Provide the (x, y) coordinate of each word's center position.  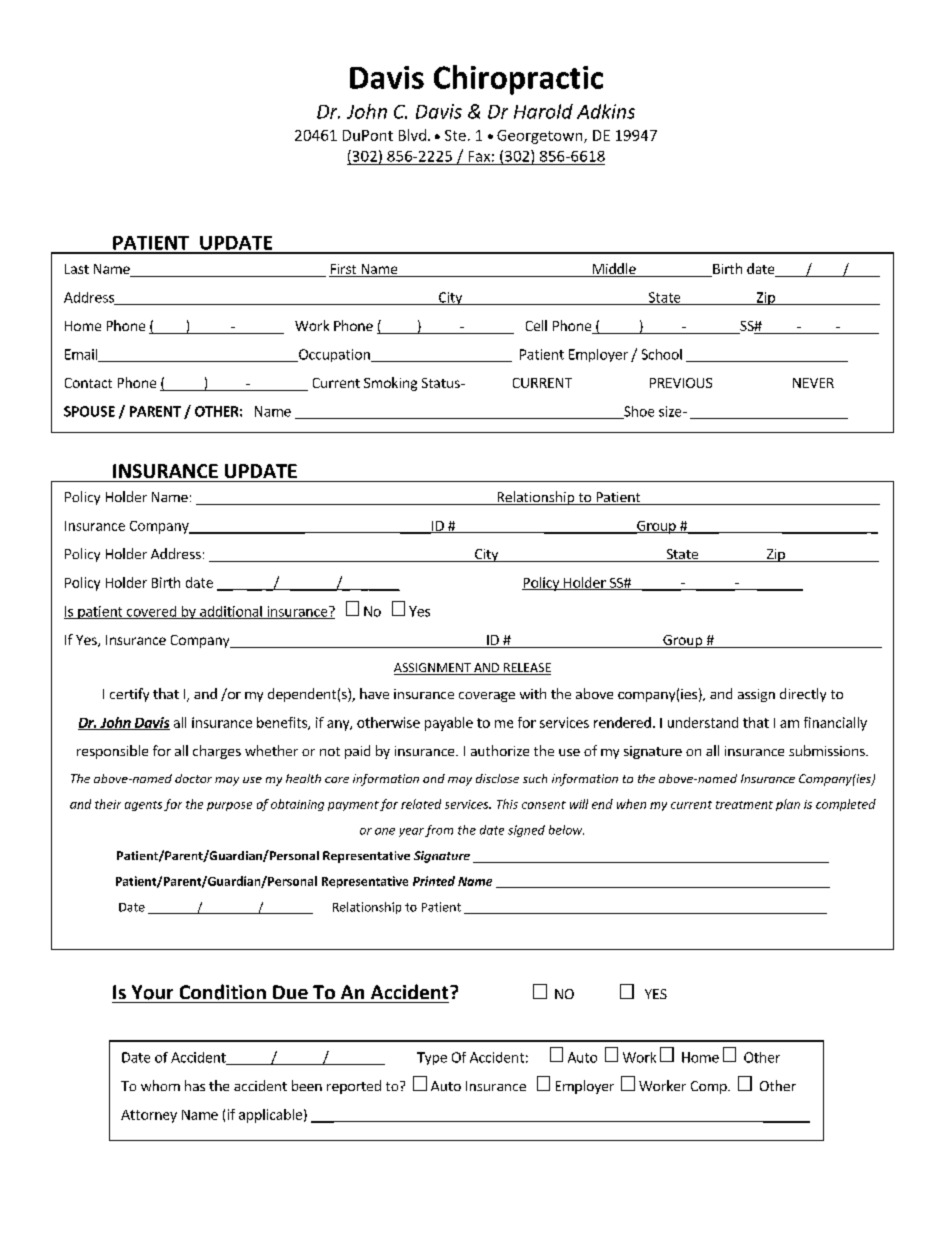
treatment (744, 805)
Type (432, 1058)
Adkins (606, 111)
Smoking (390, 384)
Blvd (412, 135)
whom (160, 1085)
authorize (500, 750)
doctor (193, 778)
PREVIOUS (681, 383)
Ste (455, 135)
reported (354, 1087)
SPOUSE (89, 411)
